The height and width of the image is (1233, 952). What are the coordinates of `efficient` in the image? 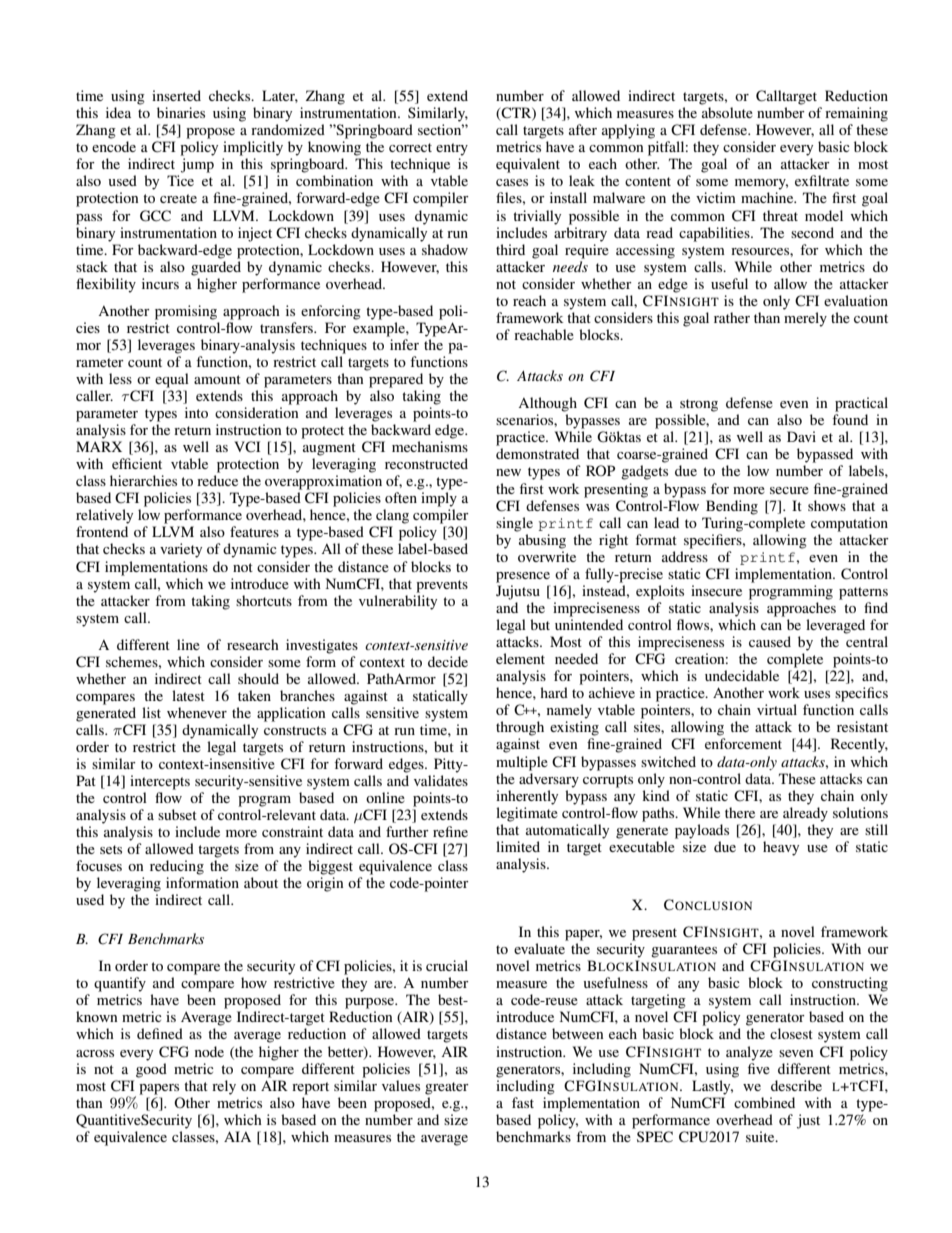 It's located at (137, 463).
